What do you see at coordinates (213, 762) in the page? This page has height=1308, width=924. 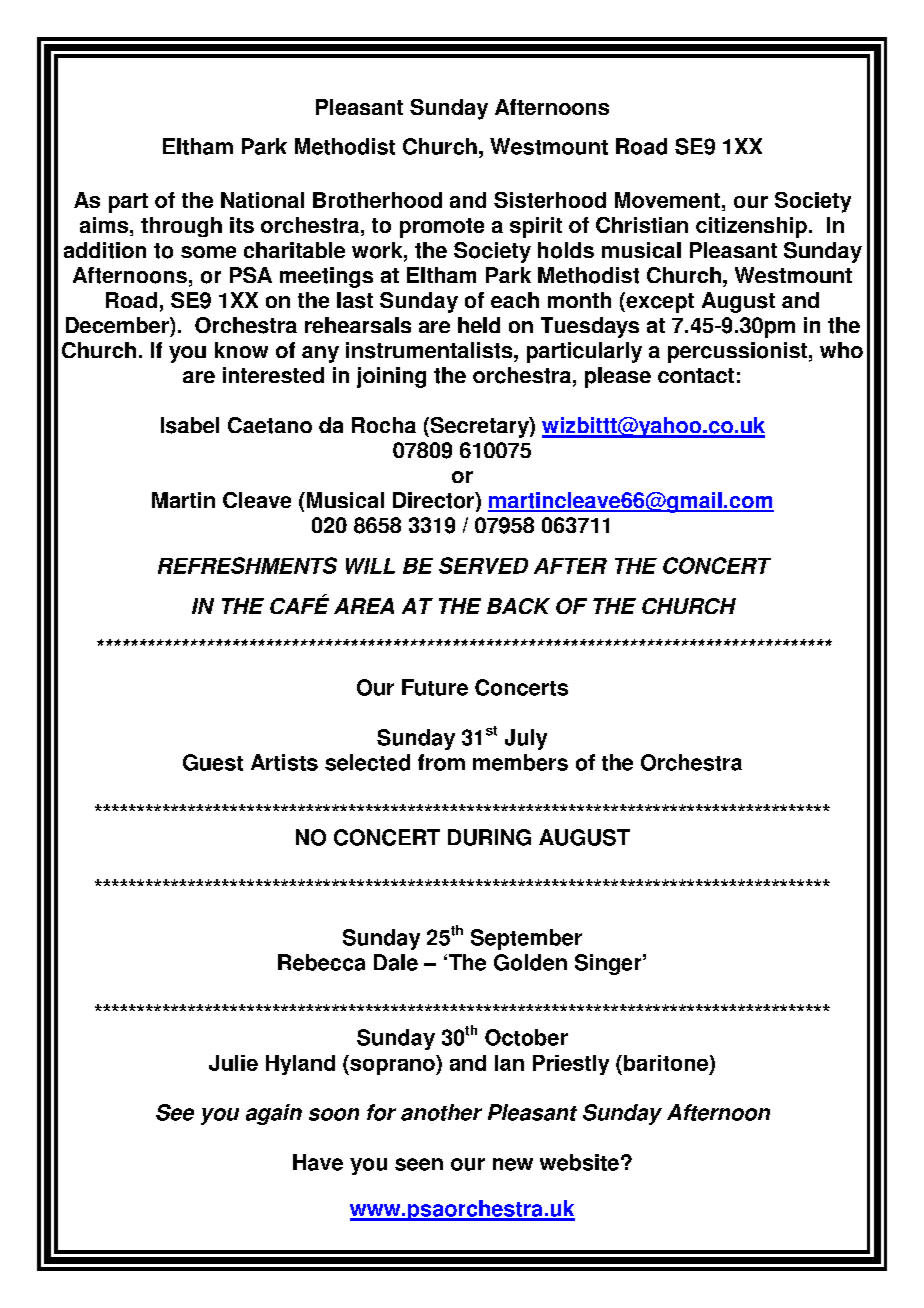 I see `Guest` at bounding box center [213, 762].
